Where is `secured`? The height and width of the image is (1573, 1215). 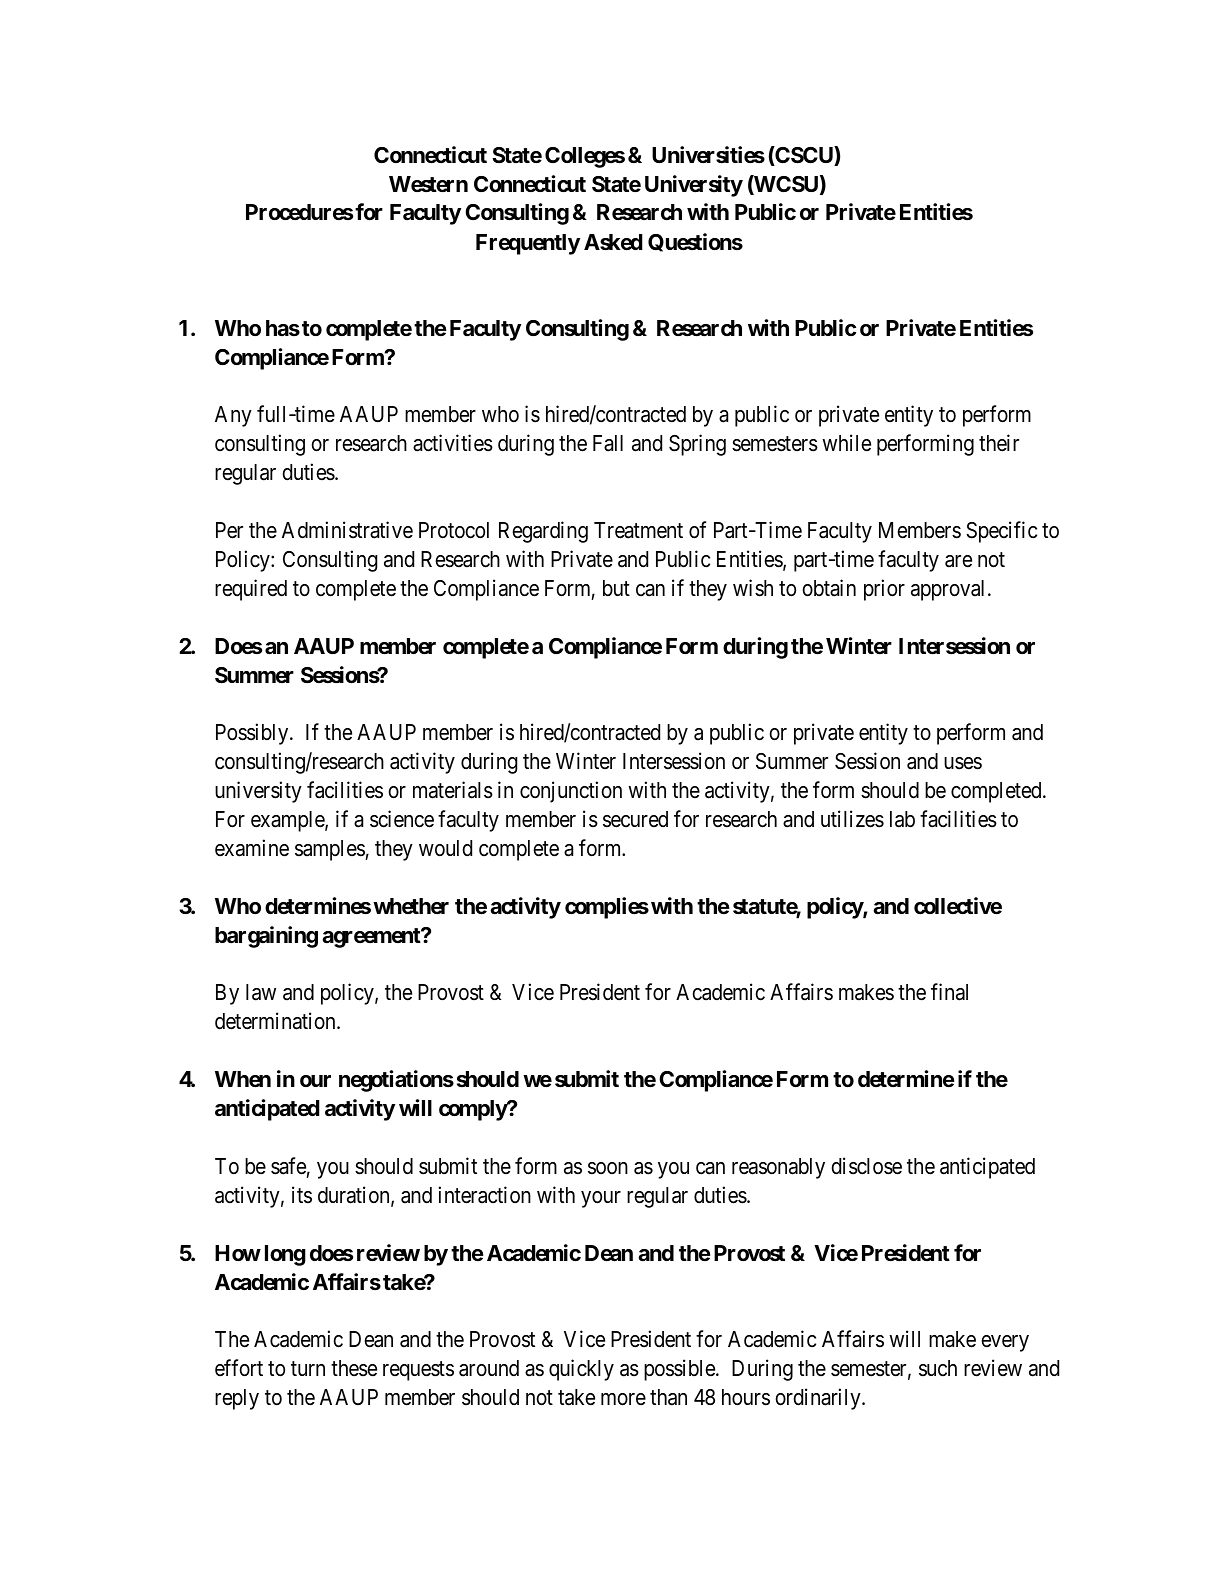 secured is located at coordinates (635, 819).
